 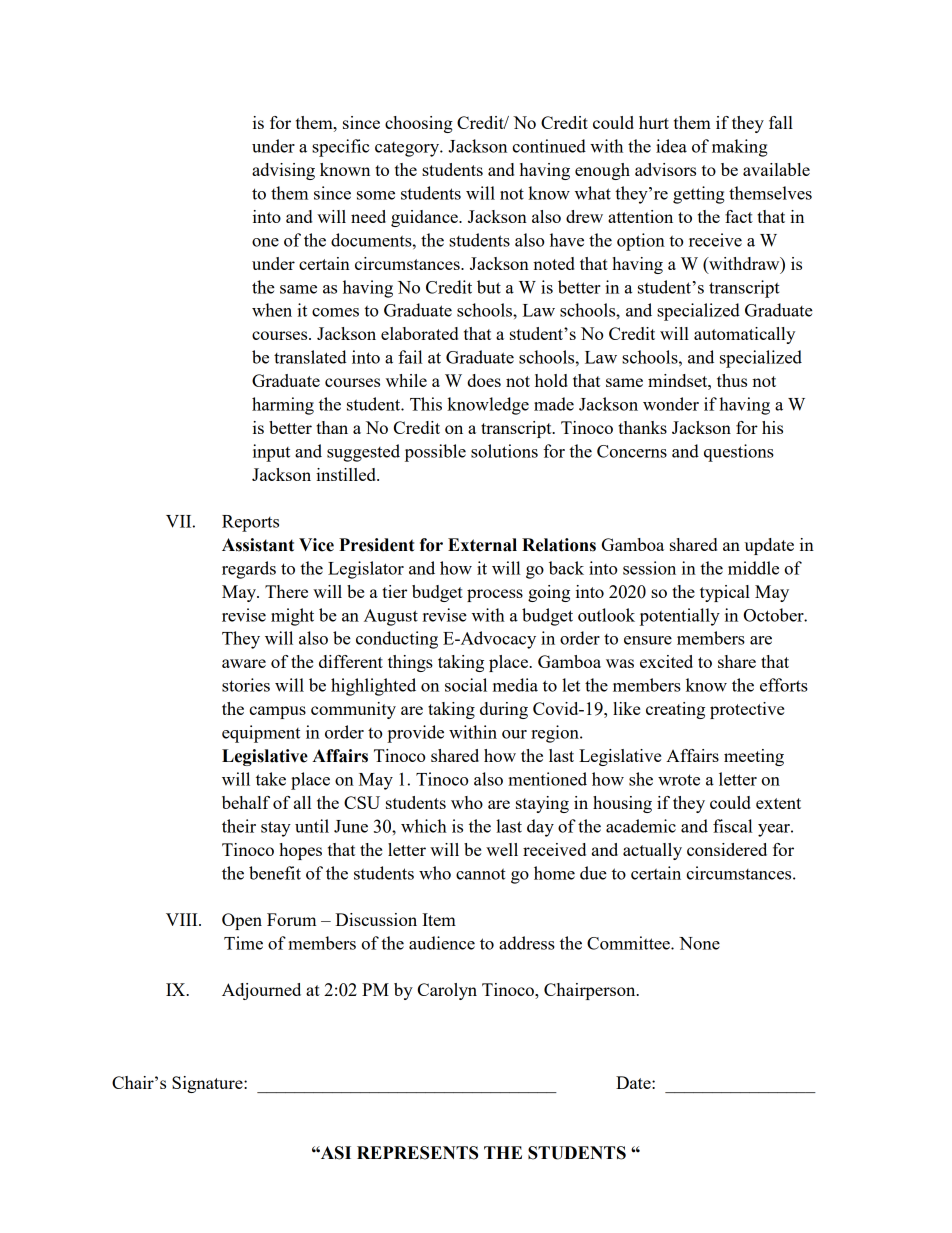 What do you see at coordinates (727, 849) in the page?
I see `considered` at bounding box center [727, 849].
